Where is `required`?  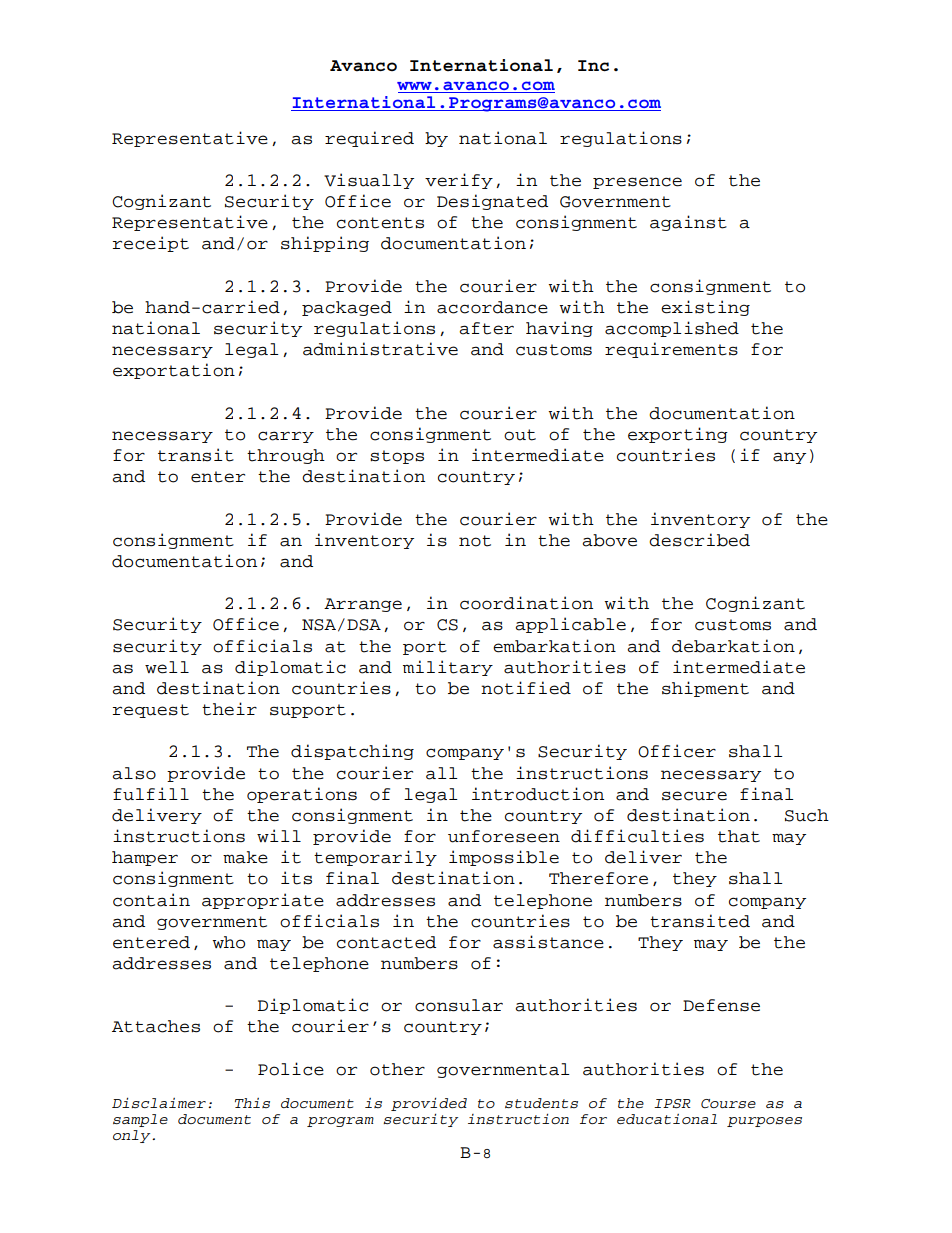
required is located at coordinates (369, 139).
